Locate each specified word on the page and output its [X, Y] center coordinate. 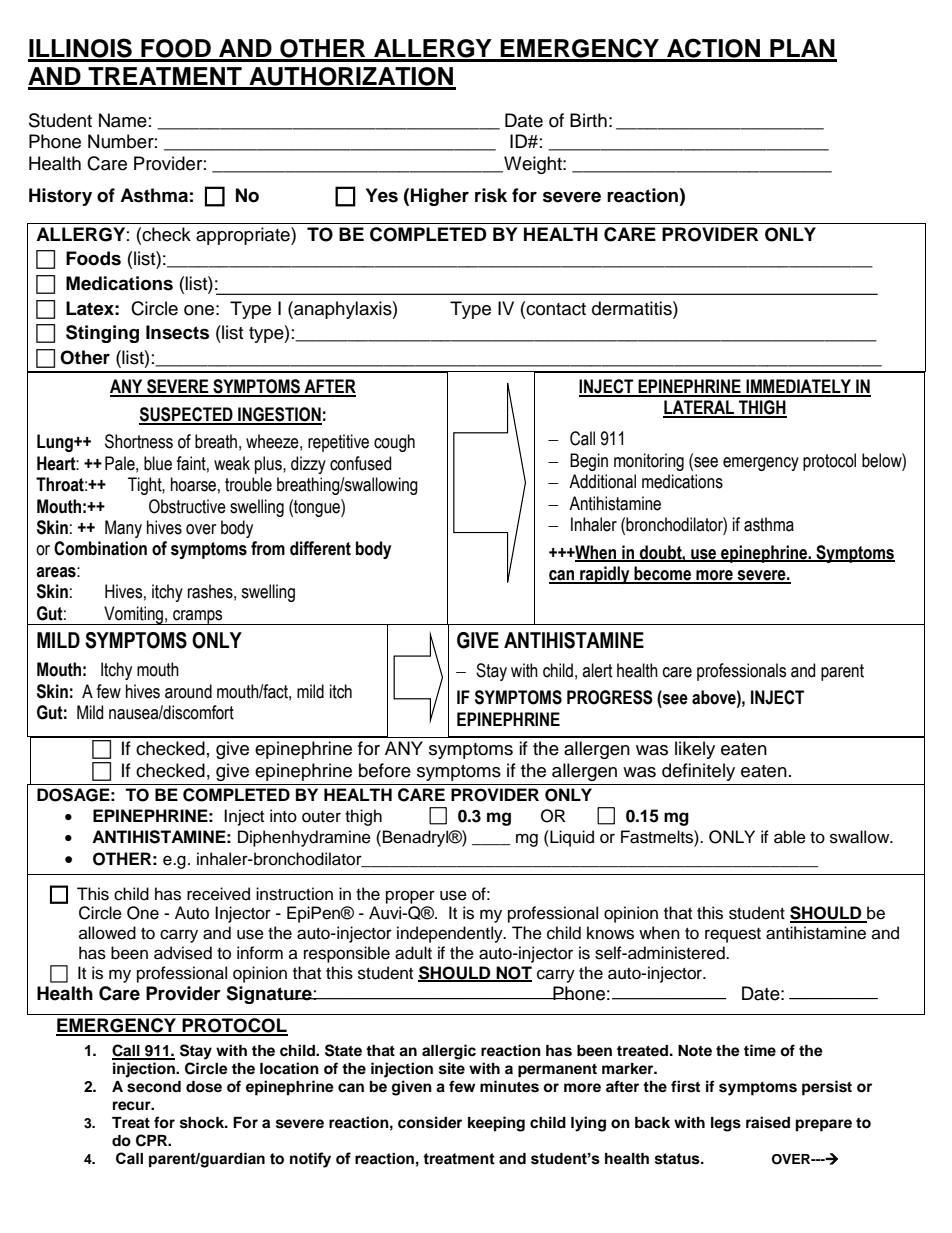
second [154, 1087]
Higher [440, 197]
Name [123, 120]
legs [726, 1124]
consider [430, 1122]
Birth [588, 120]
